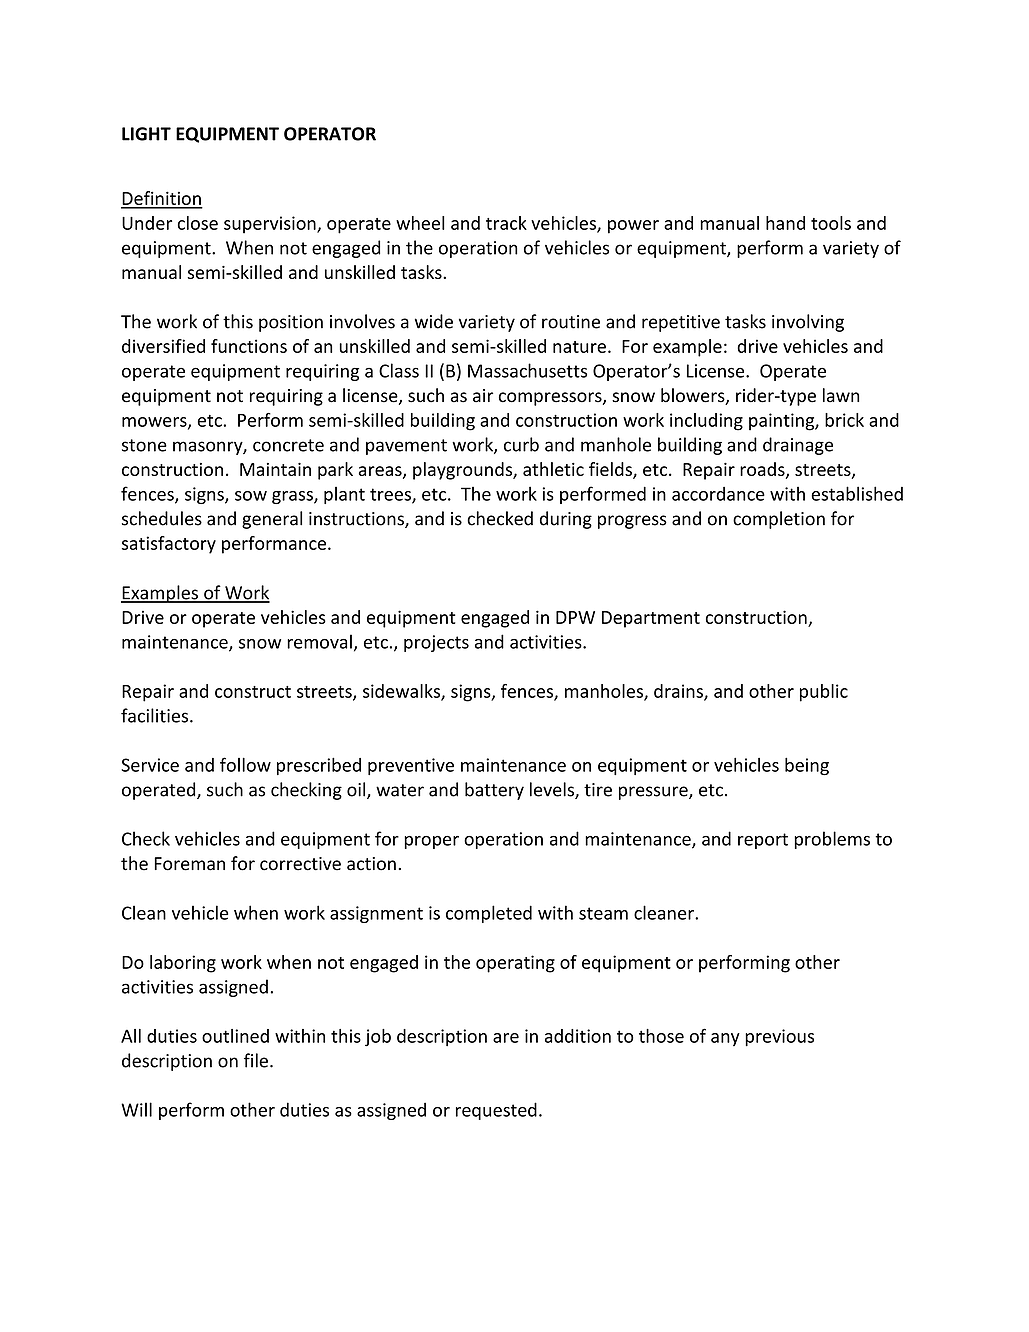 The width and height of the document is (1029, 1332). What do you see at coordinates (496, 1111) in the document?
I see `requested` at bounding box center [496, 1111].
